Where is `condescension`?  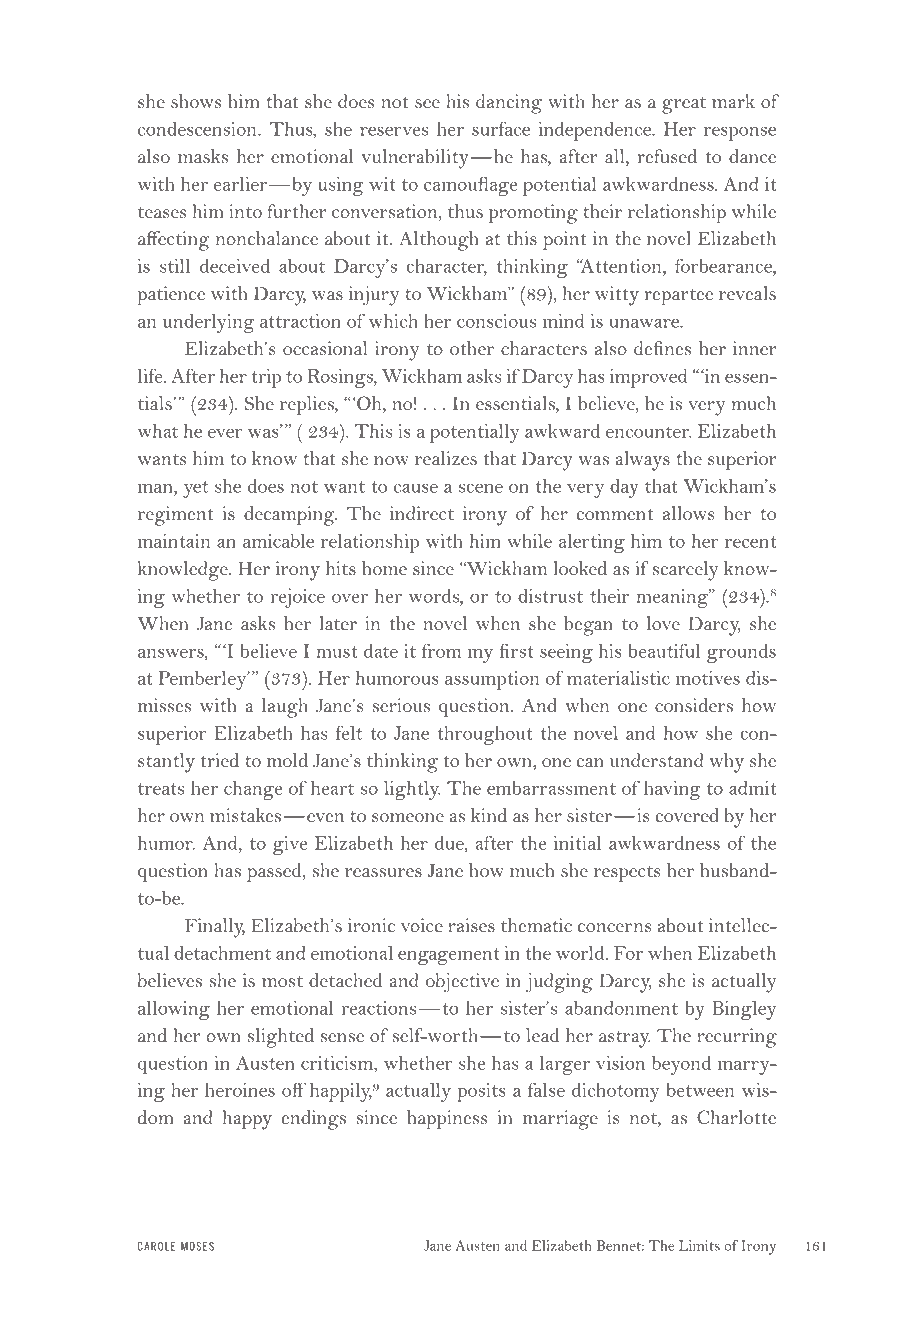
condescension is located at coordinates (198, 128).
